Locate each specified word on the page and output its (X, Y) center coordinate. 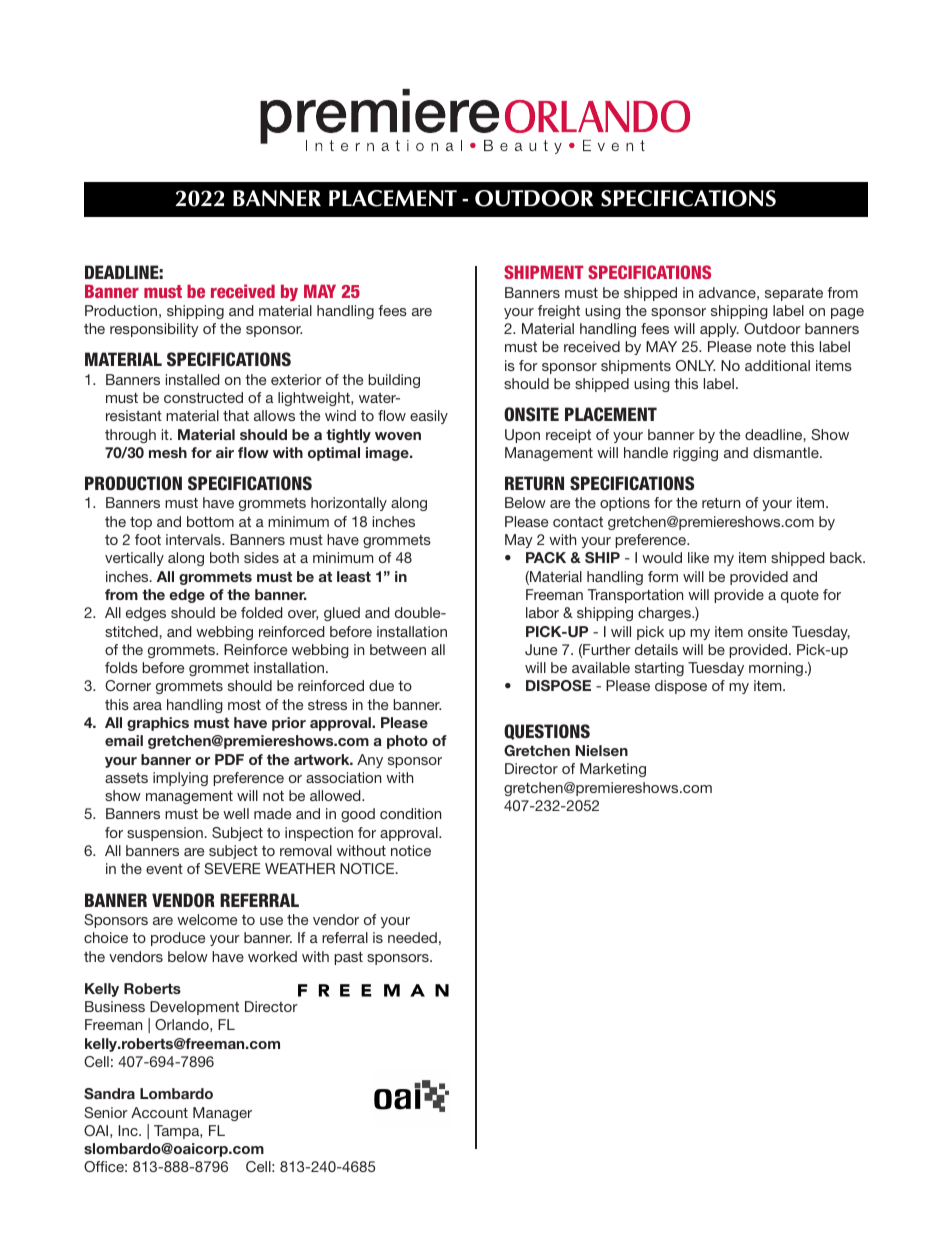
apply (719, 330)
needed (412, 937)
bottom (210, 521)
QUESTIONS (547, 732)
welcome (207, 919)
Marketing (613, 770)
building (394, 381)
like (698, 557)
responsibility (154, 330)
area (147, 706)
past (348, 958)
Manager (222, 1114)
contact (578, 522)
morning (776, 669)
